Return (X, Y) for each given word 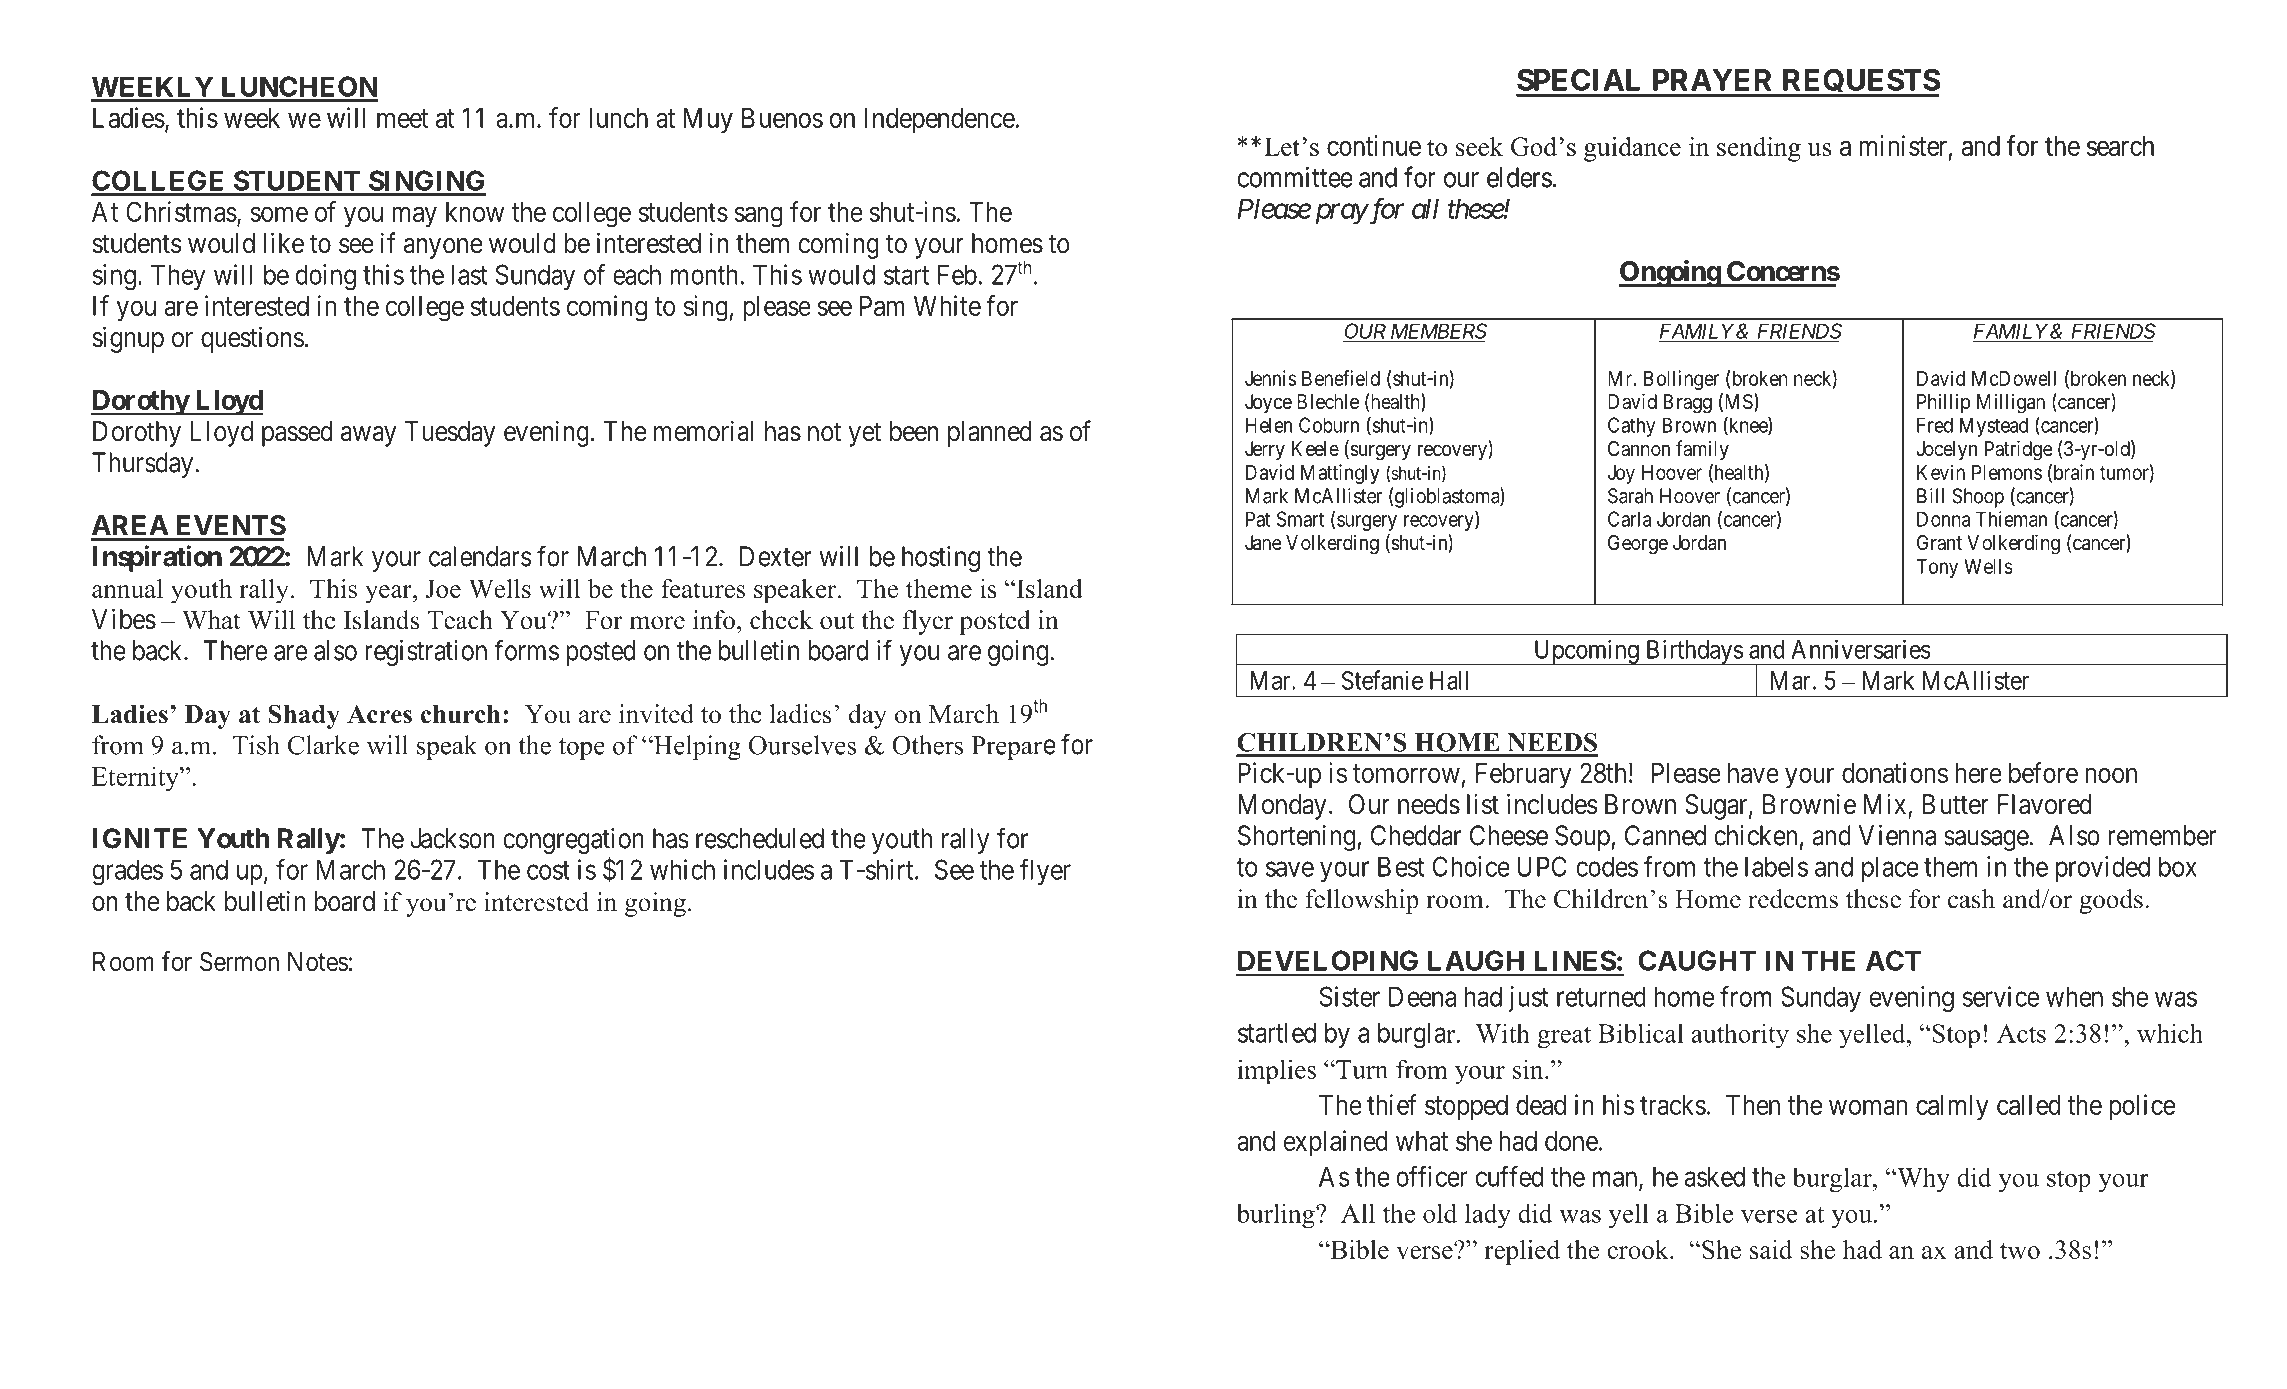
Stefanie (1382, 680)
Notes (318, 962)
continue (1374, 145)
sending (1759, 149)
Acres (379, 714)
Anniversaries (1861, 649)
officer (1432, 1176)
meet (402, 118)
